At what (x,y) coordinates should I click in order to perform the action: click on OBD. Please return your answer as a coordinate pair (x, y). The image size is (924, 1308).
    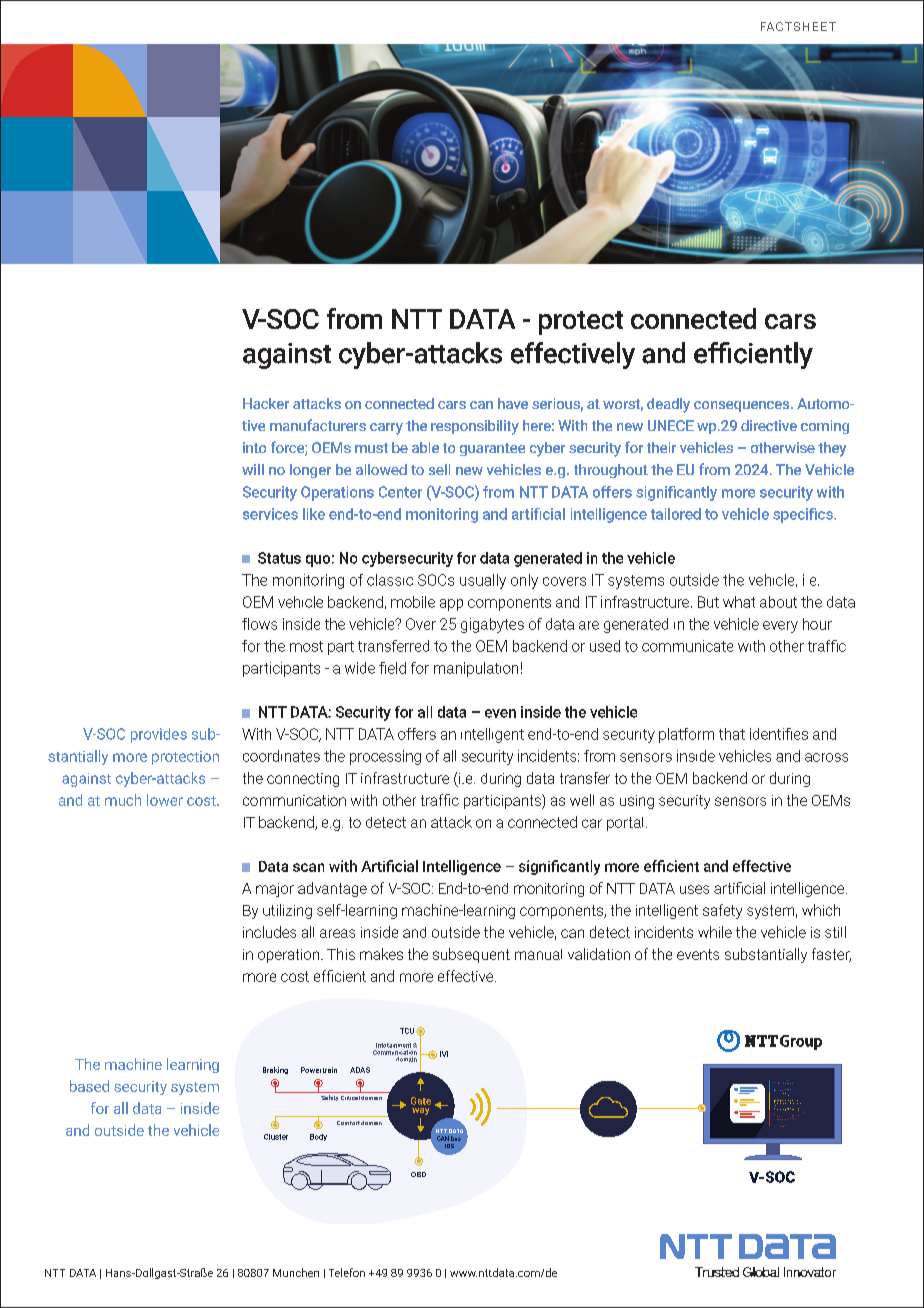
    Looking at the image, I should click on (418, 1174).
